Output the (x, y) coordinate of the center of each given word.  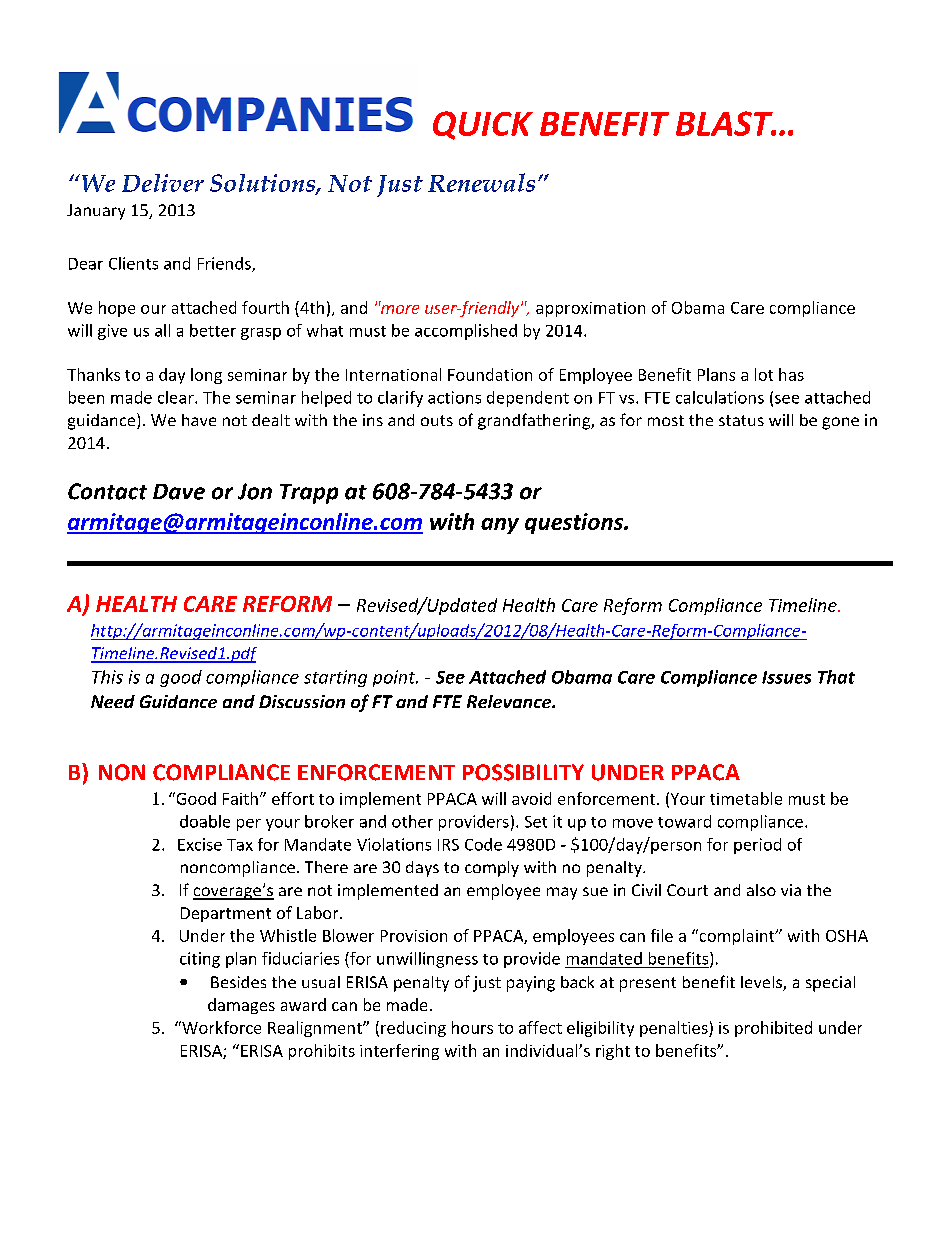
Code (483, 844)
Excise (200, 844)
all (162, 330)
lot (764, 374)
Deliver (163, 183)
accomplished (466, 332)
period (757, 846)
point (395, 678)
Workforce (220, 1027)
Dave (179, 492)
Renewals (481, 182)
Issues (786, 677)
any (500, 526)
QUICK (483, 125)
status (741, 420)
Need (113, 701)
